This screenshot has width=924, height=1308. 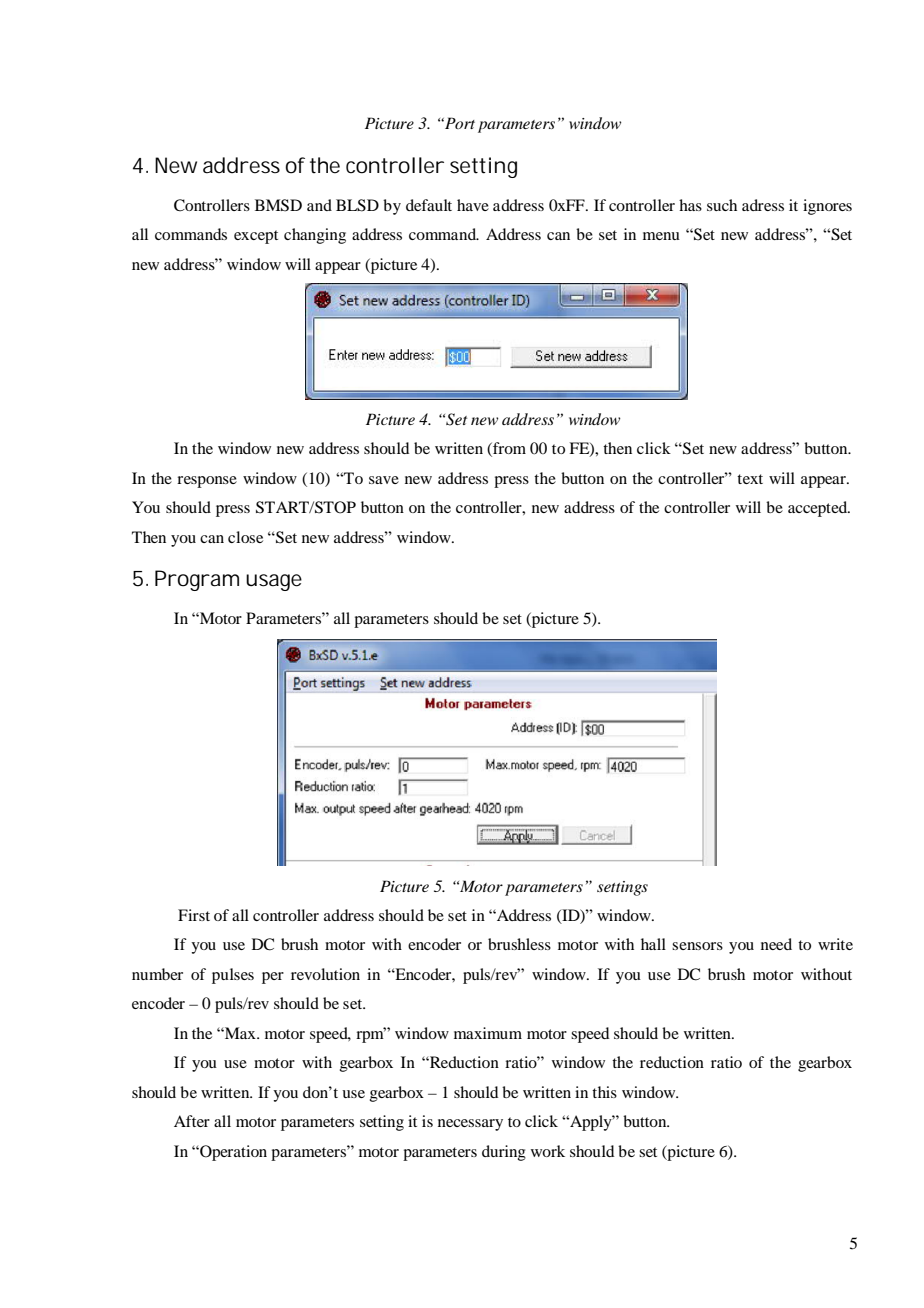 I want to click on need, so click(x=776, y=944).
